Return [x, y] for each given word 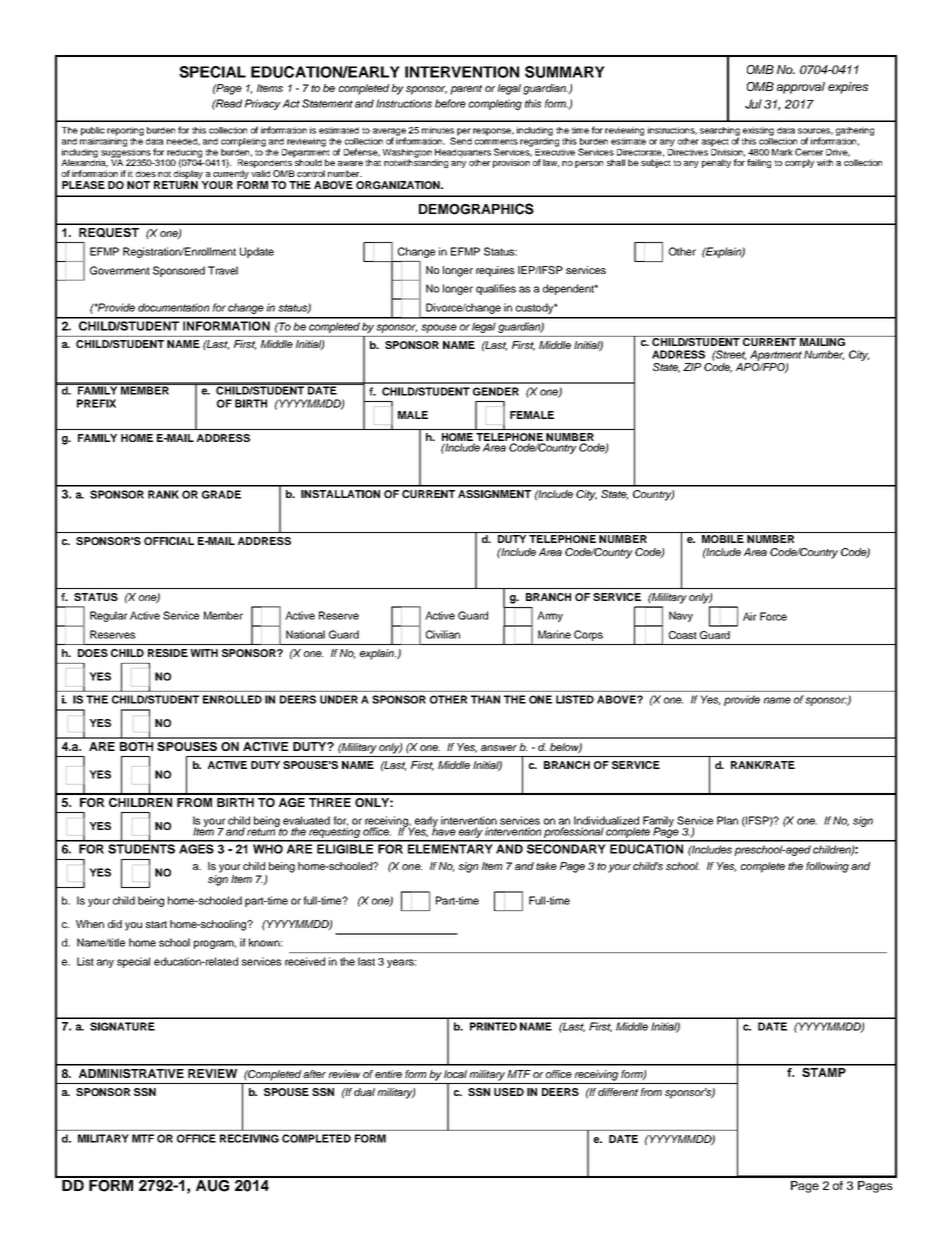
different [618, 1092]
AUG [212, 1184]
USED [509, 1092]
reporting [125, 131]
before [450, 103]
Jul [753, 104]
